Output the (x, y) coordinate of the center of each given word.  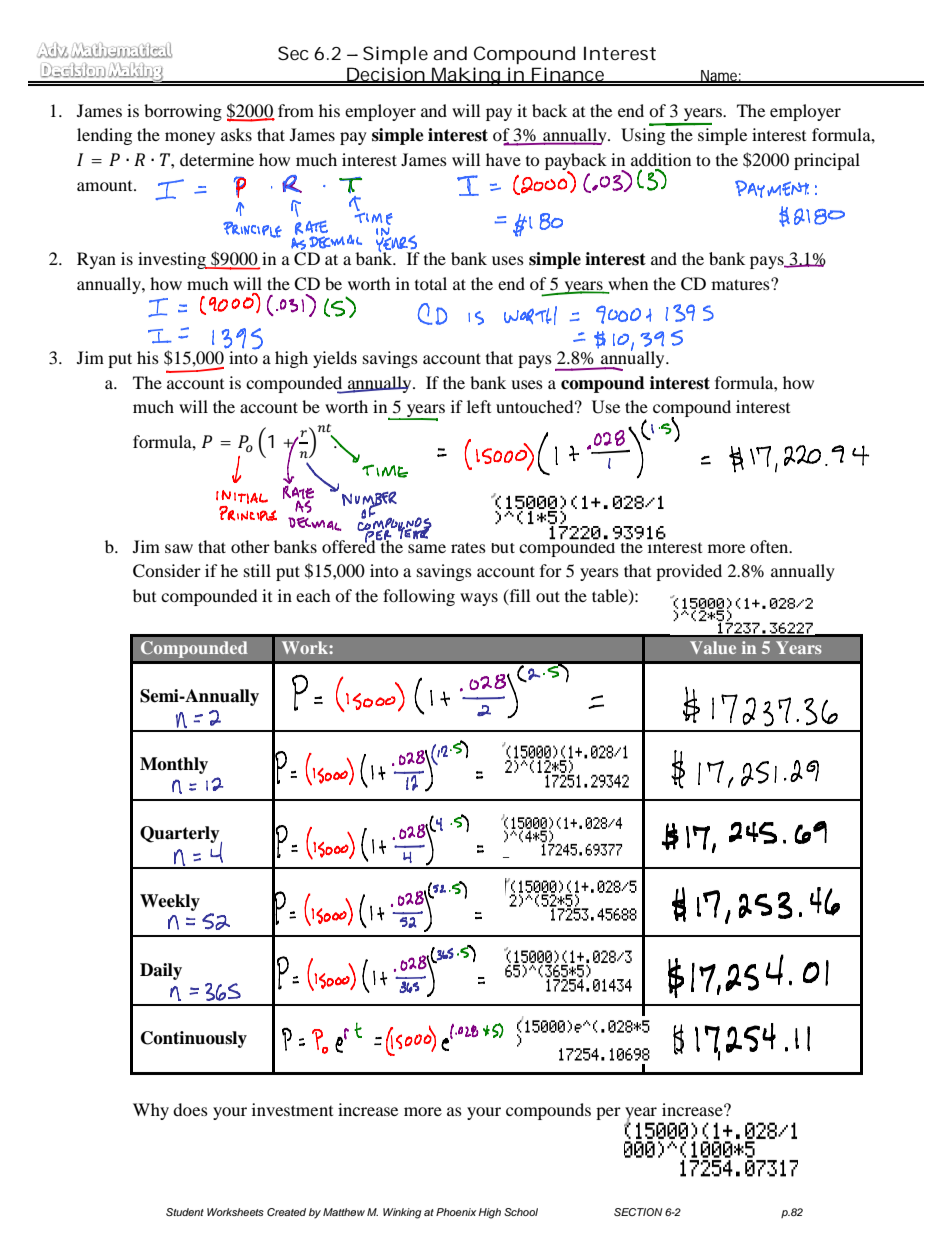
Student (185, 1212)
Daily (161, 971)
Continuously (194, 1039)
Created (286, 1212)
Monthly (174, 765)
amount (106, 186)
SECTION (638, 1212)
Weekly (170, 902)
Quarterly (181, 835)
